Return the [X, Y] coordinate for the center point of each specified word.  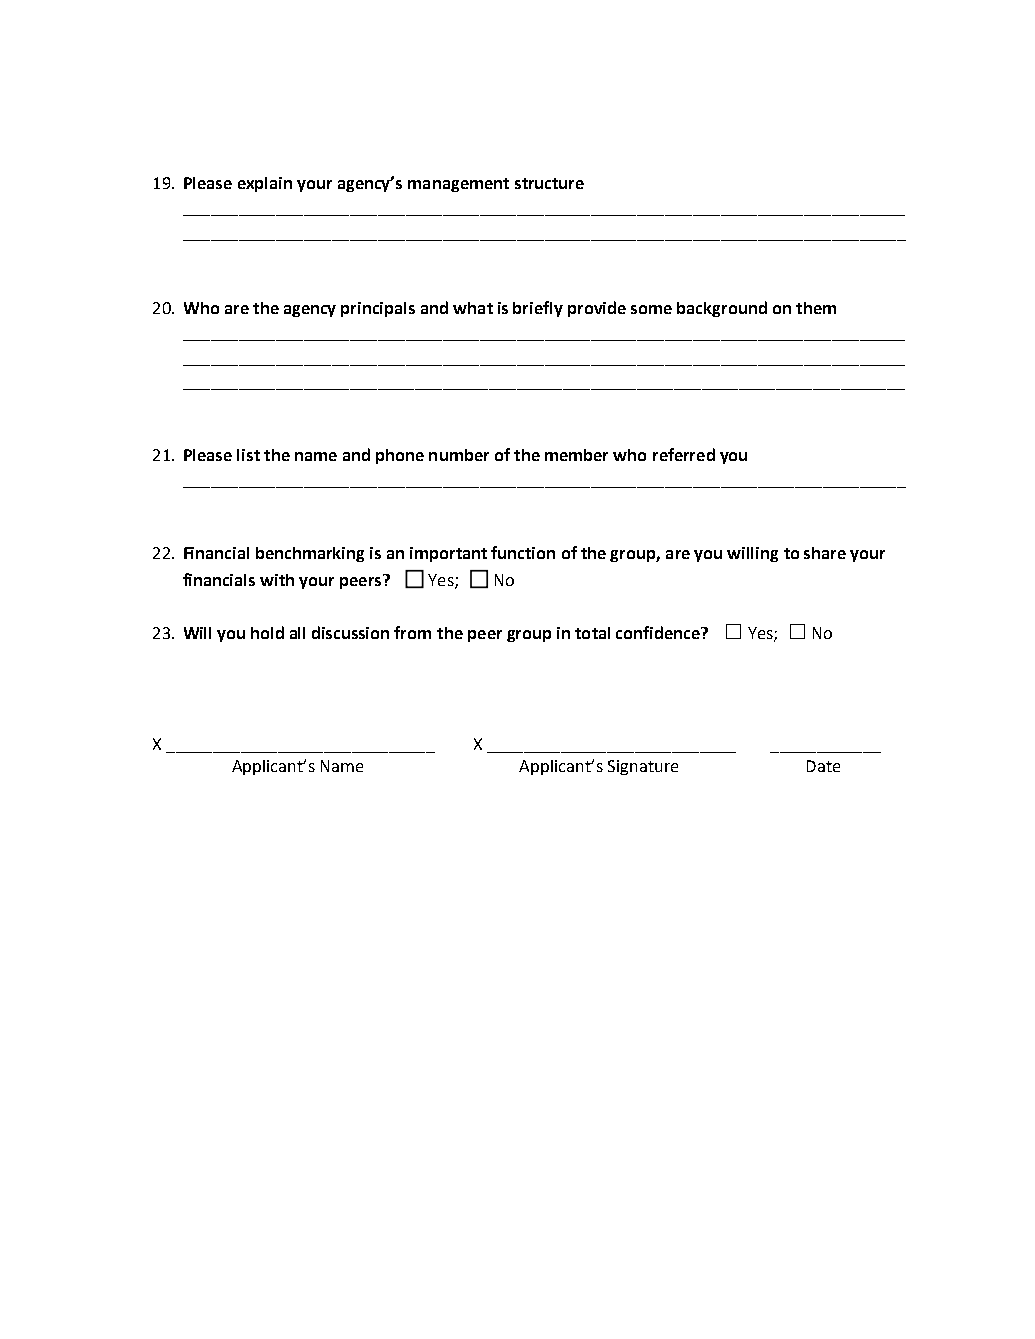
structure [549, 183]
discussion [350, 632]
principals [378, 309]
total [592, 633]
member [576, 455]
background [722, 309]
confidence [659, 632]
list [248, 455]
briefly [538, 309]
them [816, 308]
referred [684, 454]
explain [265, 184]
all [297, 633]
